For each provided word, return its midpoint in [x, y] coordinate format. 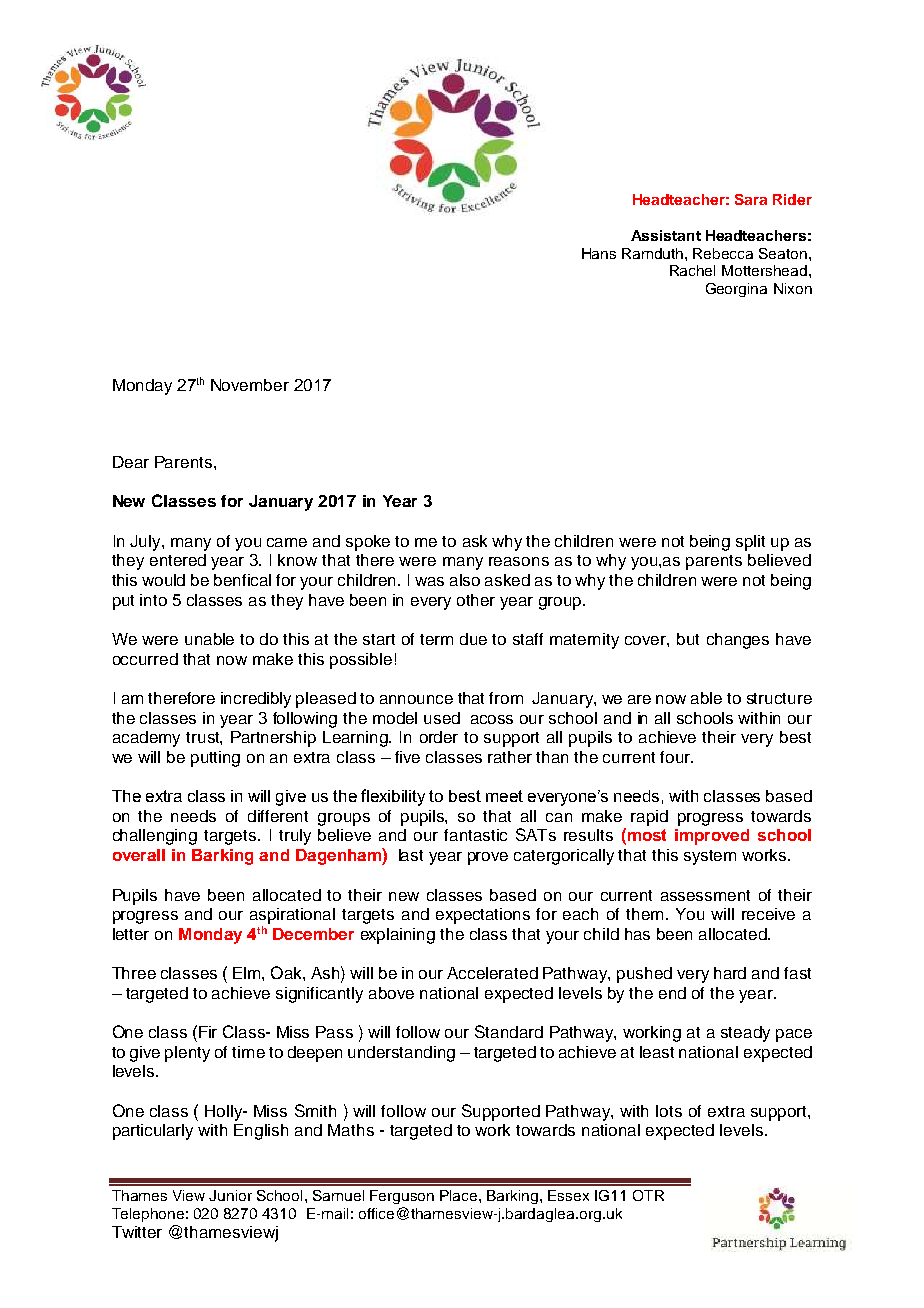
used [442, 718]
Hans [599, 253]
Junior [230, 1195]
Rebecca [723, 253]
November [250, 385]
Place [460, 1195]
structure [779, 698]
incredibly [256, 700]
